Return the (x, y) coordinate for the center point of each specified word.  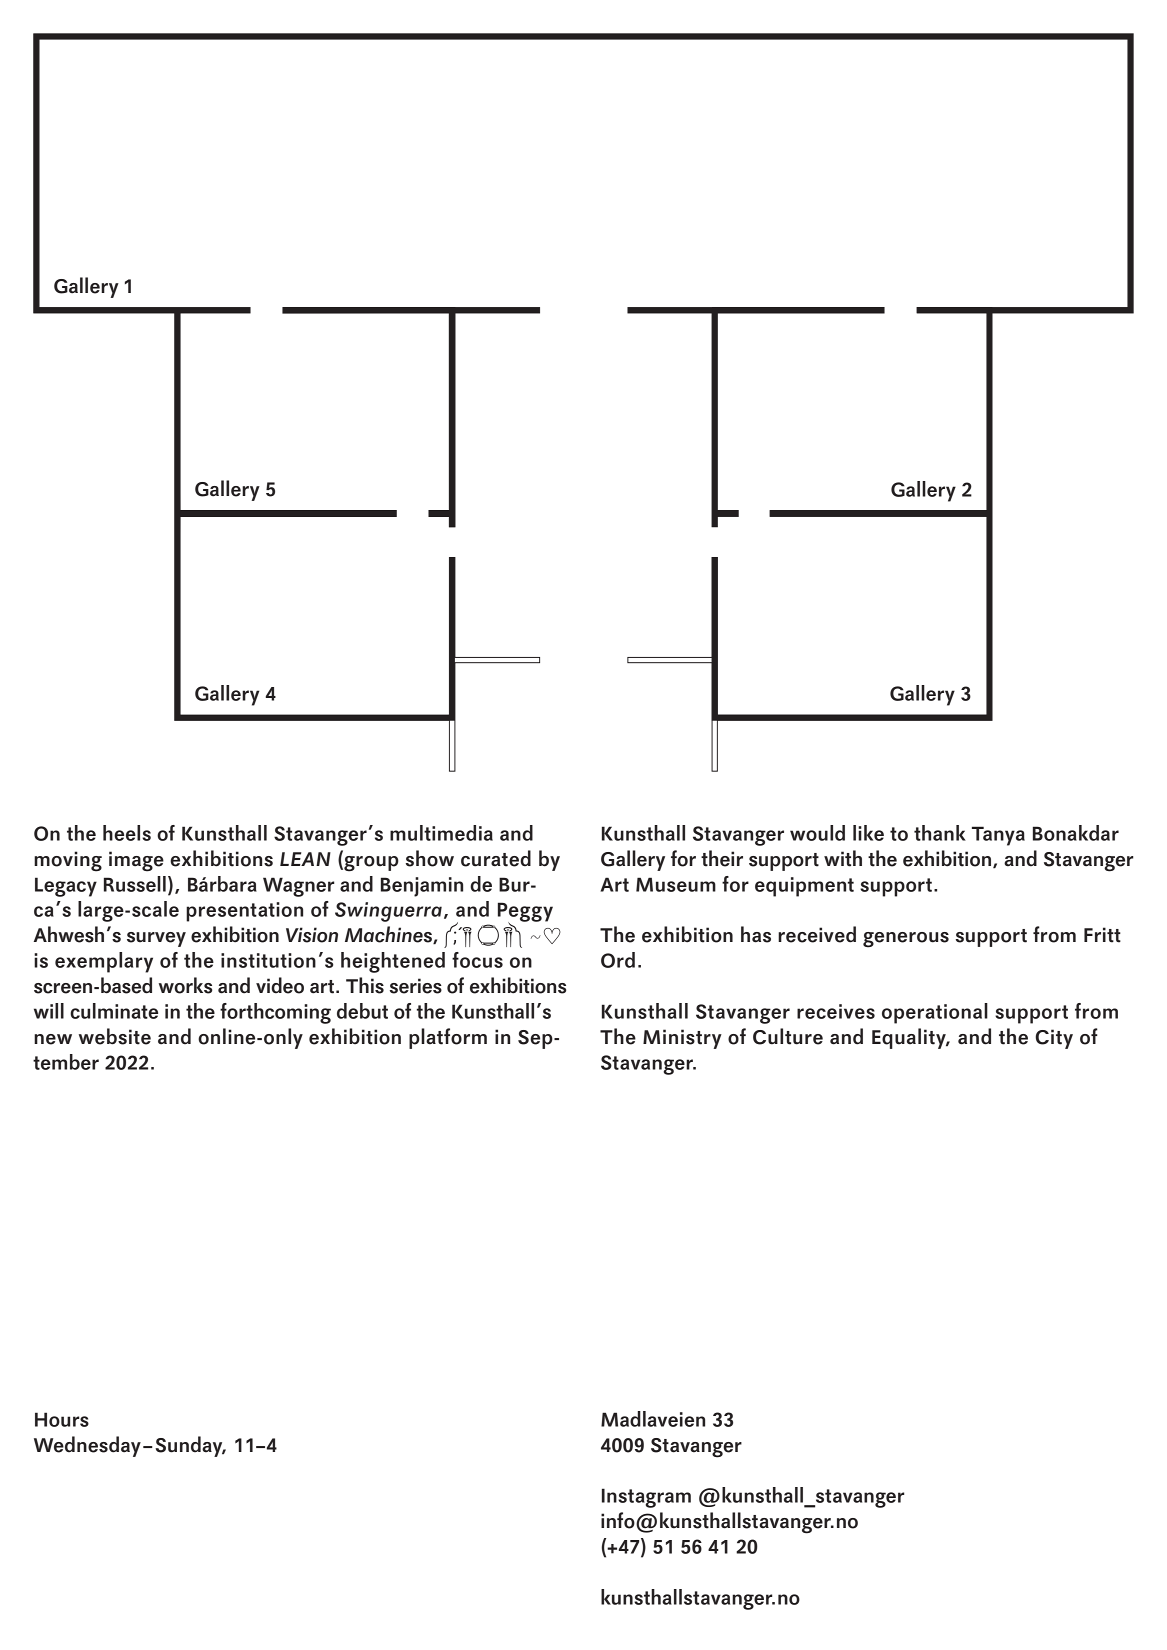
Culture (788, 1036)
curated (496, 858)
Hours (62, 1419)
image (136, 861)
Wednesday (87, 1446)
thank (940, 833)
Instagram (646, 1498)
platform (448, 1038)
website (115, 1036)
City (1054, 1039)
